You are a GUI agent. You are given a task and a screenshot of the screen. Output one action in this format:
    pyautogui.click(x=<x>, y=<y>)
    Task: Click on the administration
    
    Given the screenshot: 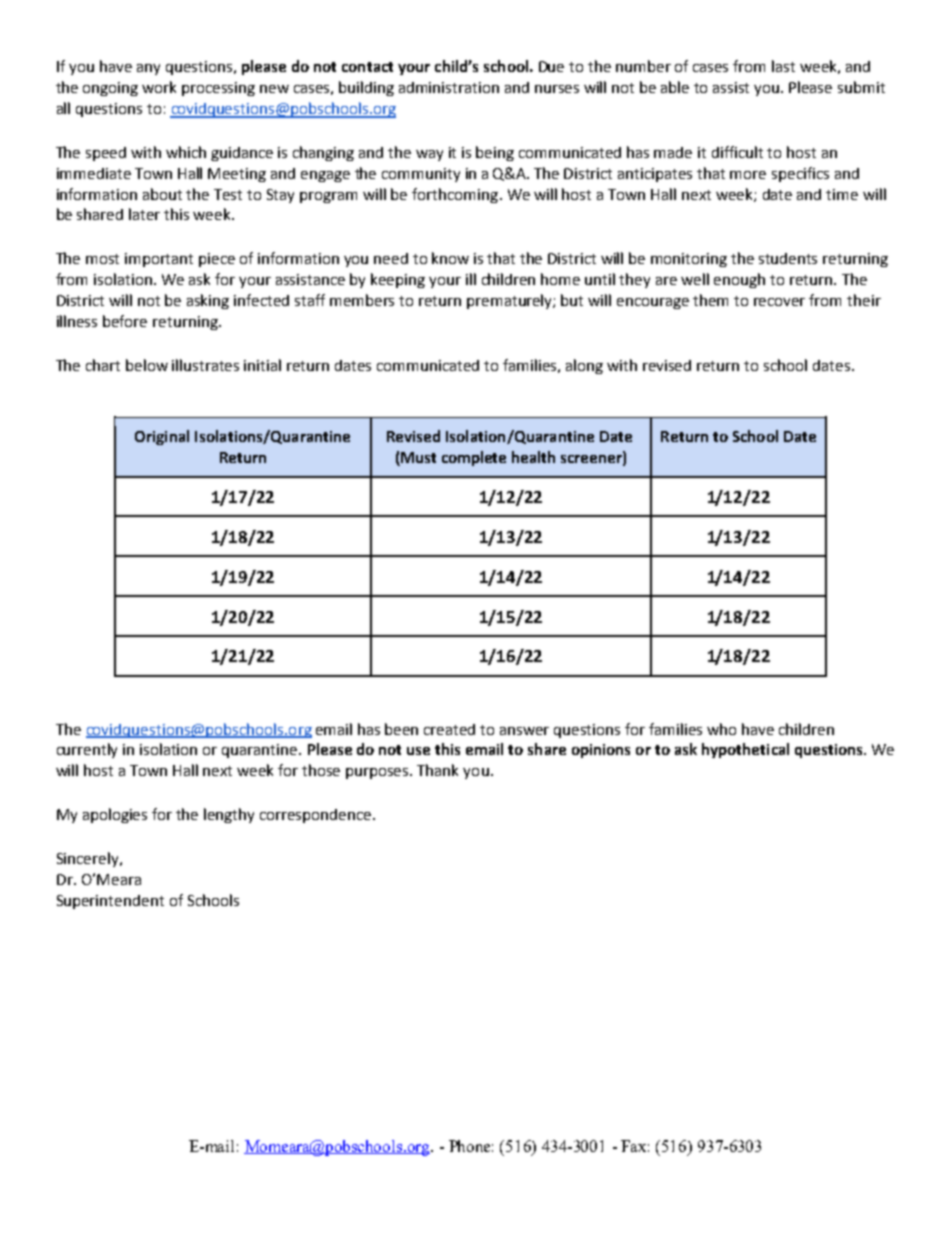 What is the action you would take?
    pyautogui.click(x=449, y=87)
